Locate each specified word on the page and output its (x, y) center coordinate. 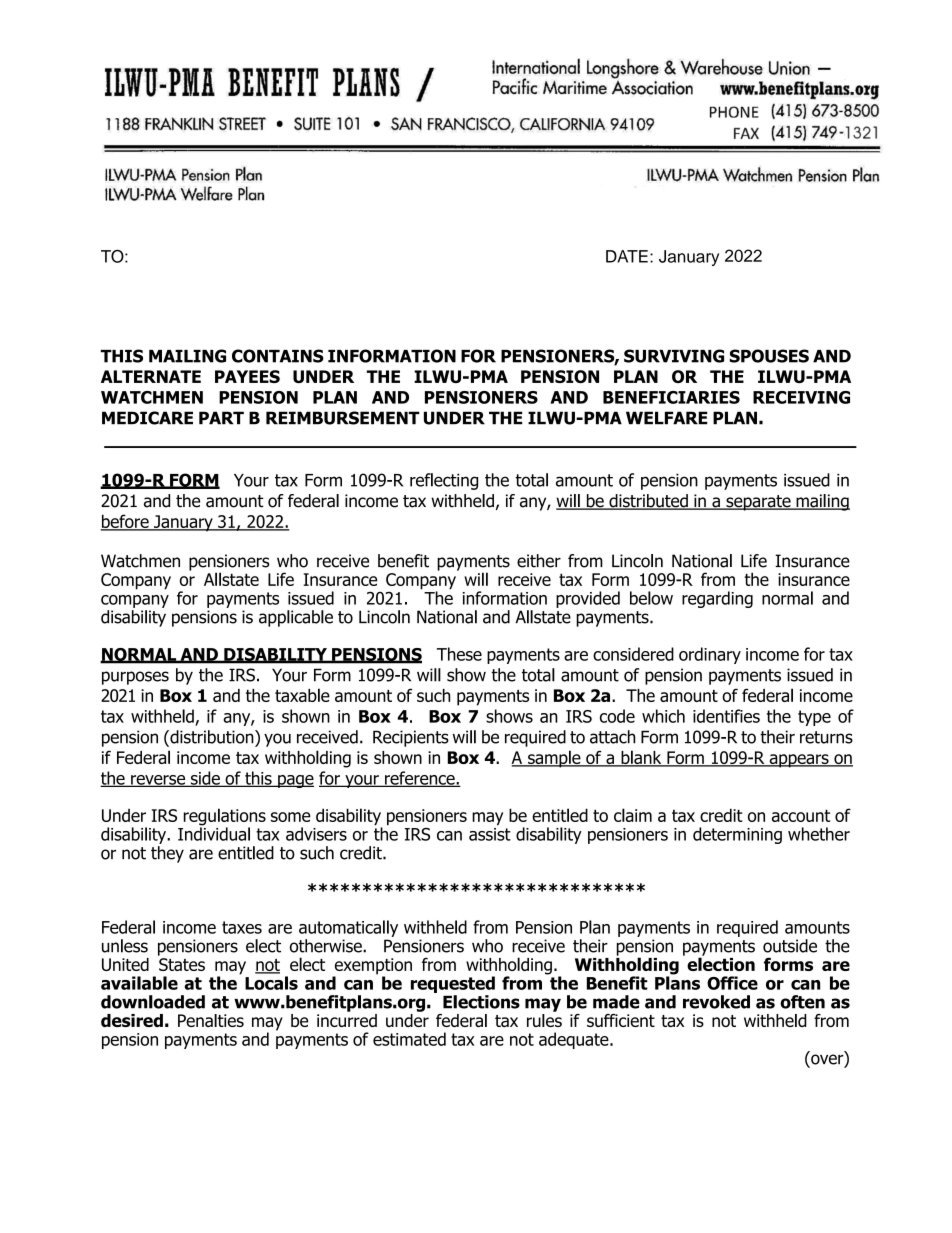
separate (758, 503)
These (459, 654)
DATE (627, 256)
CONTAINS (278, 356)
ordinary (710, 655)
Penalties (211, 1020)
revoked (716, 1002)
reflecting (444, 481)
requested (453, 984)
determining (737, 835)
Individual (214, 833)
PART (221, 418)
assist (490, 833)
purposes (135, 678)
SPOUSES (769, 356)
